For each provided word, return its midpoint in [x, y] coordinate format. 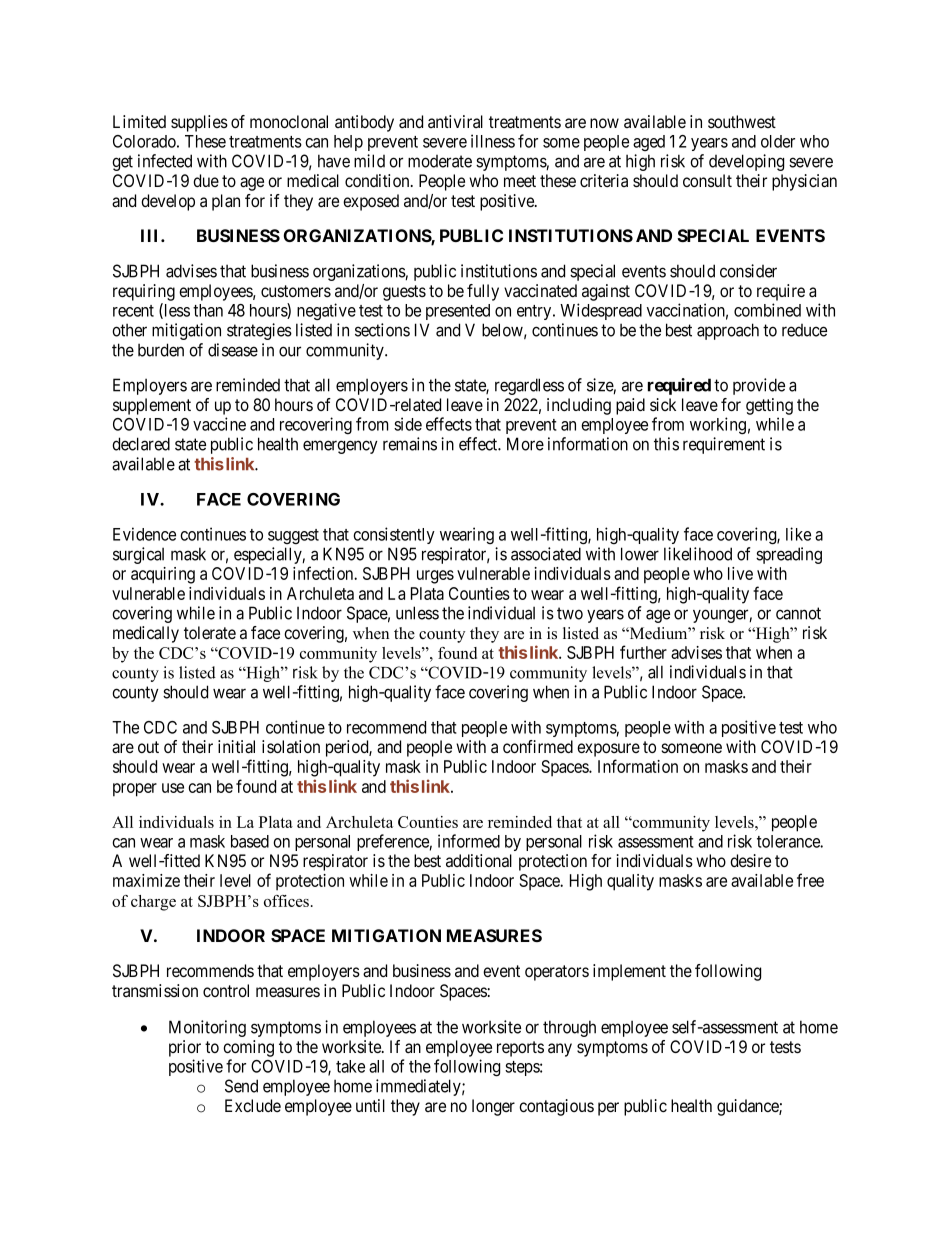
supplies [199, 123]
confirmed [538, 746]
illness [493, 141]
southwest [742, 121]
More [525, 444]
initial [236, 747]
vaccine [219, 424]
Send [241, 1086]
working [718, 426]
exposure [608, 750]
